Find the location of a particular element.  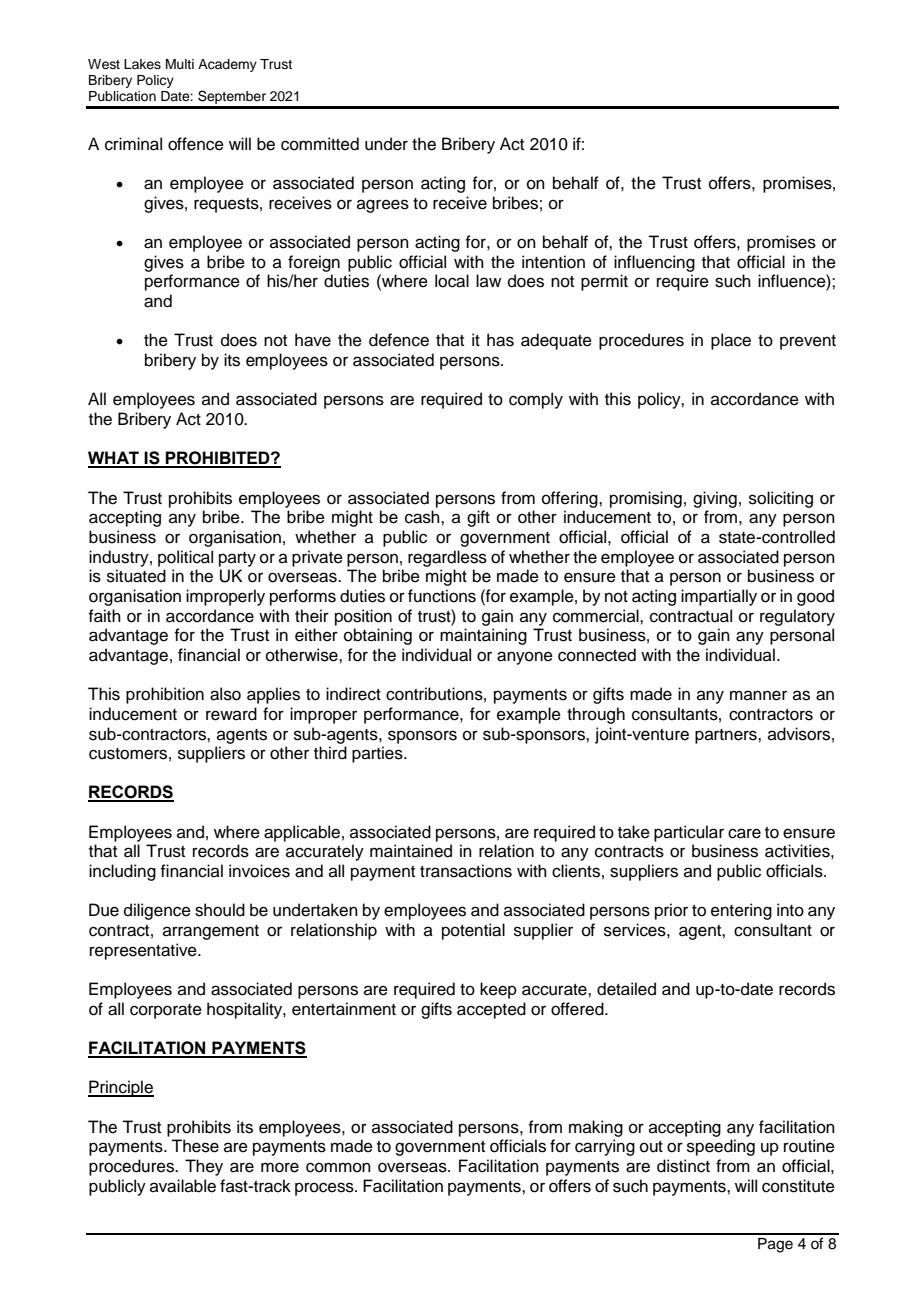

committed is located at coordinates (320, 144).
